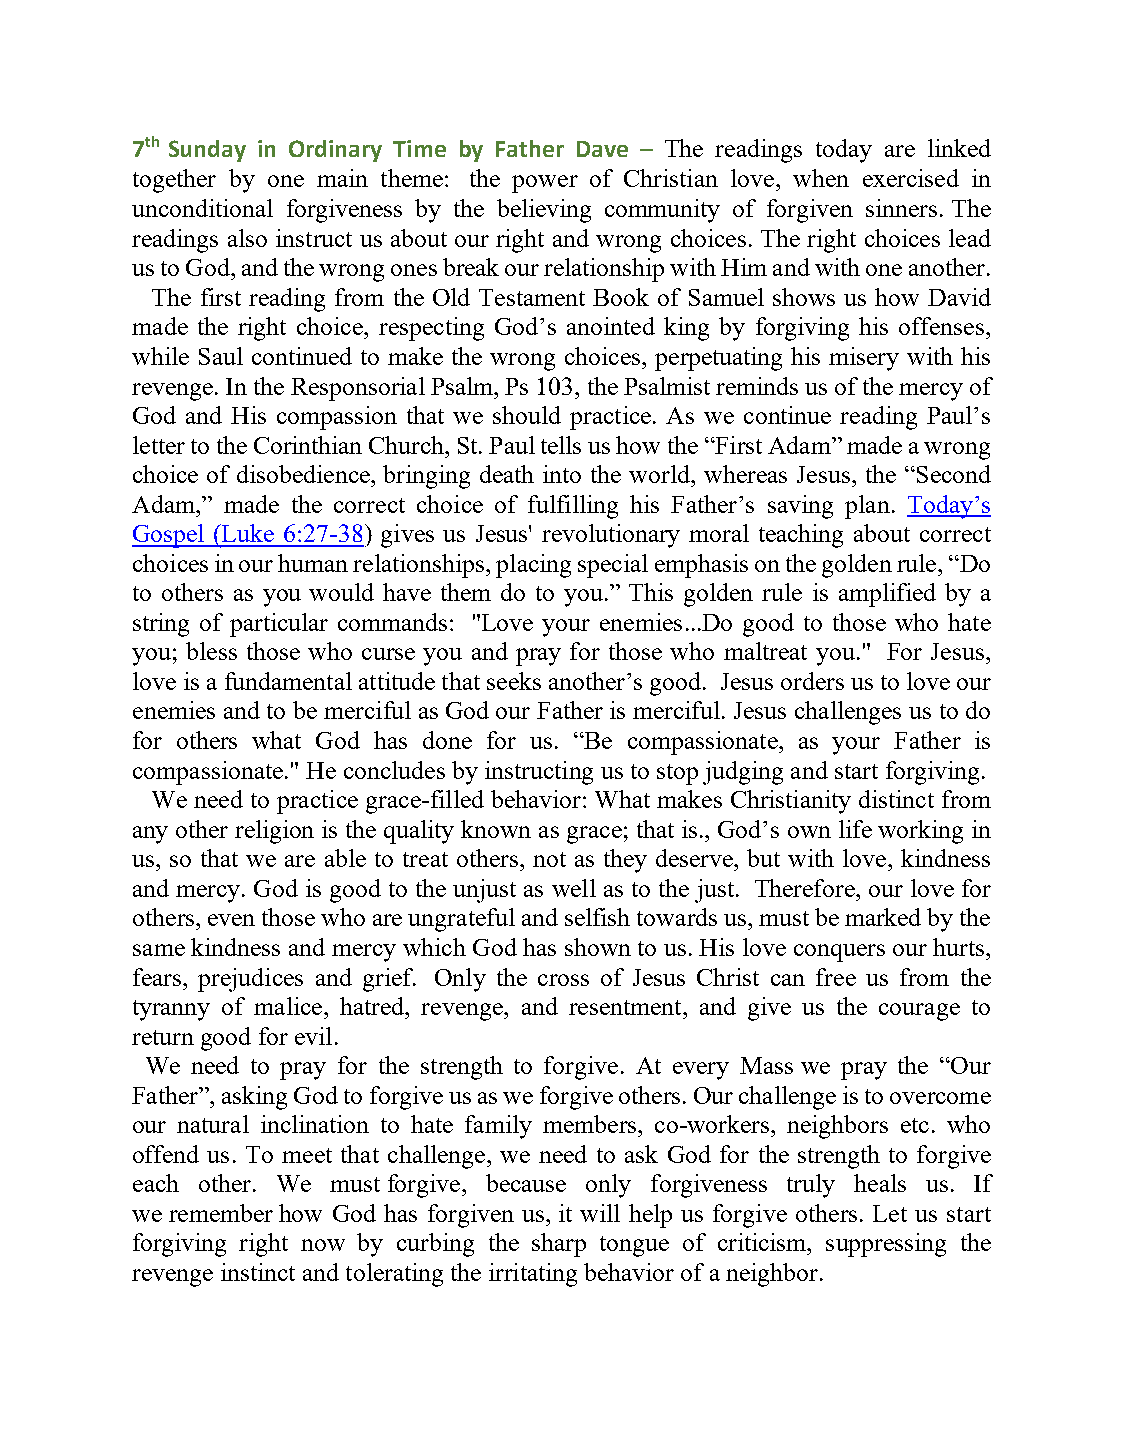 The width and height of the screenshot is (1123, 1454). I want to click on orders, so click(812, 681).
